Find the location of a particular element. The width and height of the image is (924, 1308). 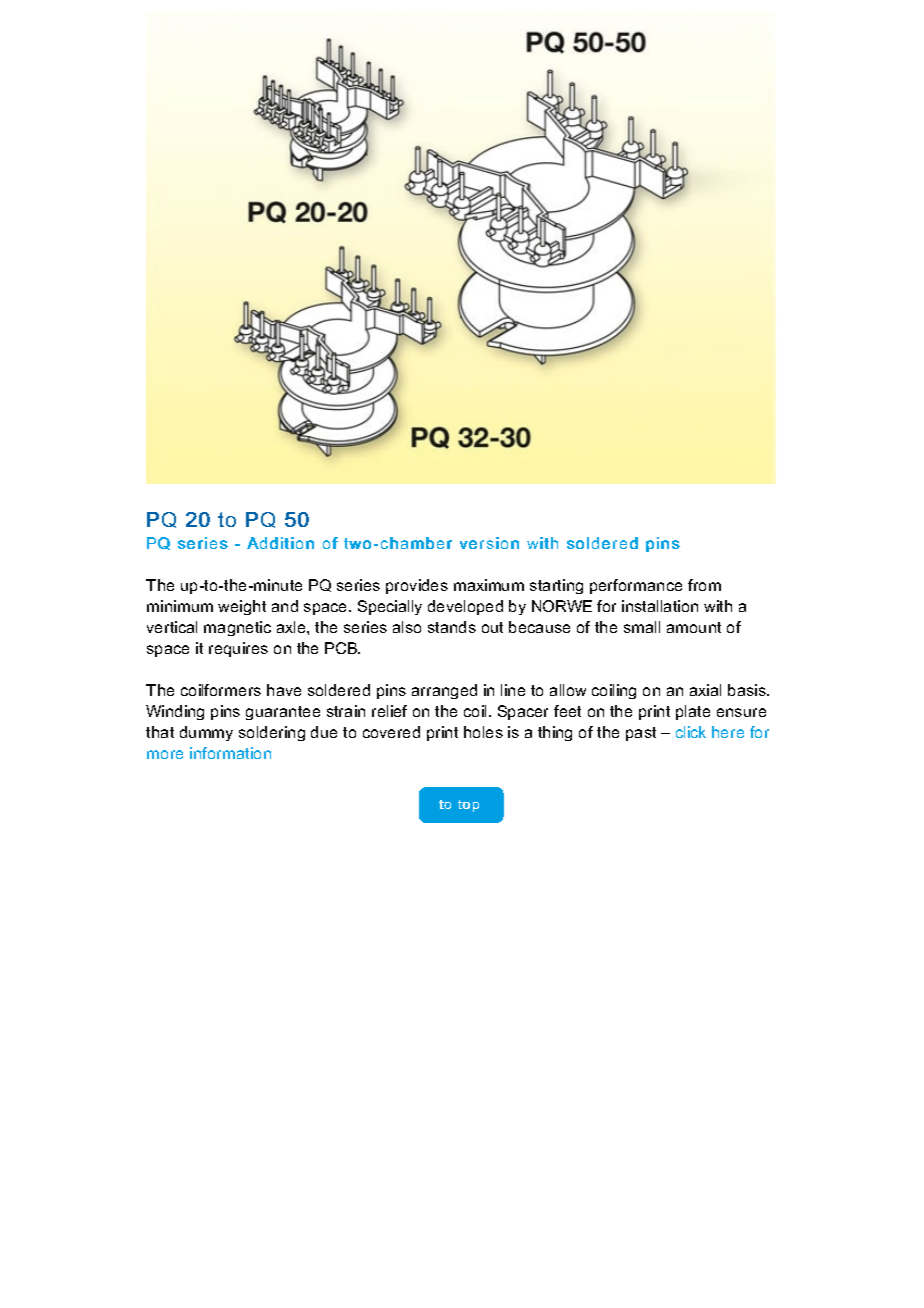

developed is located at coordinates (465, 607).
